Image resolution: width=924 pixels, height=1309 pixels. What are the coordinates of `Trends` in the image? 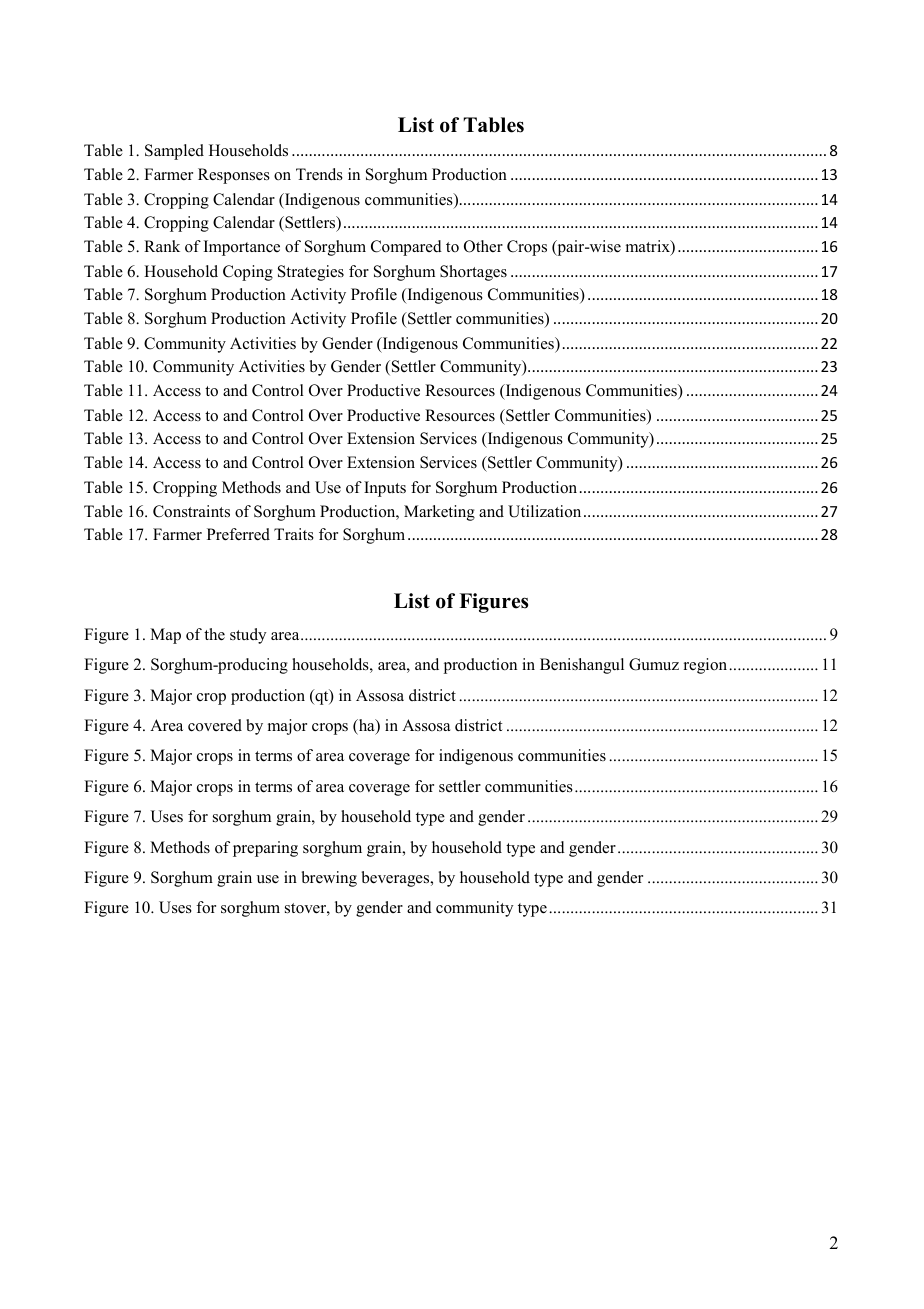 It's located at (319, 174).
